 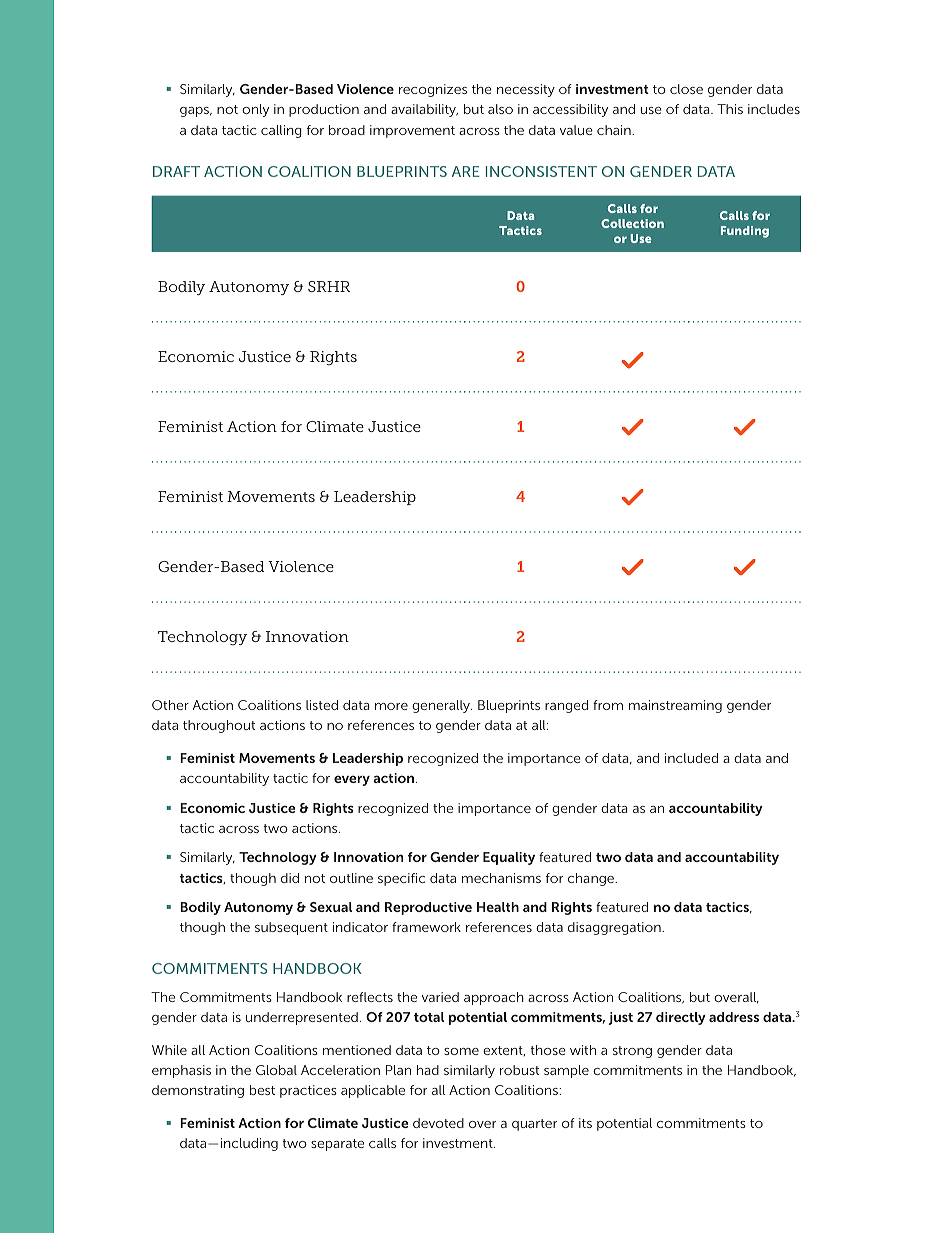 What do you see at coordinates (442, 706) in the screenshot?
I see `generally` at bounding box center [442, 706].
